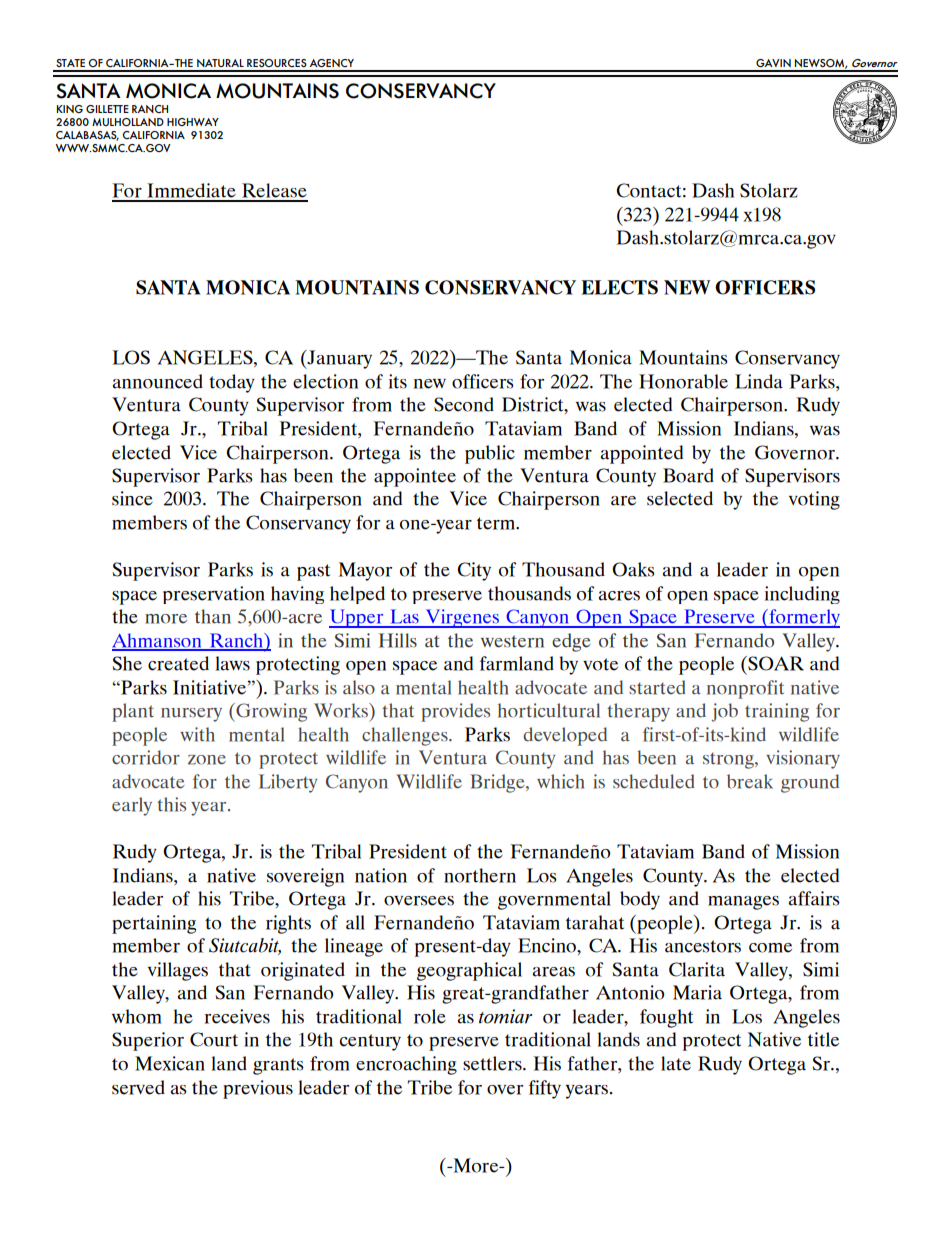  I want to click on RESOURCES, so click(277, 63).
